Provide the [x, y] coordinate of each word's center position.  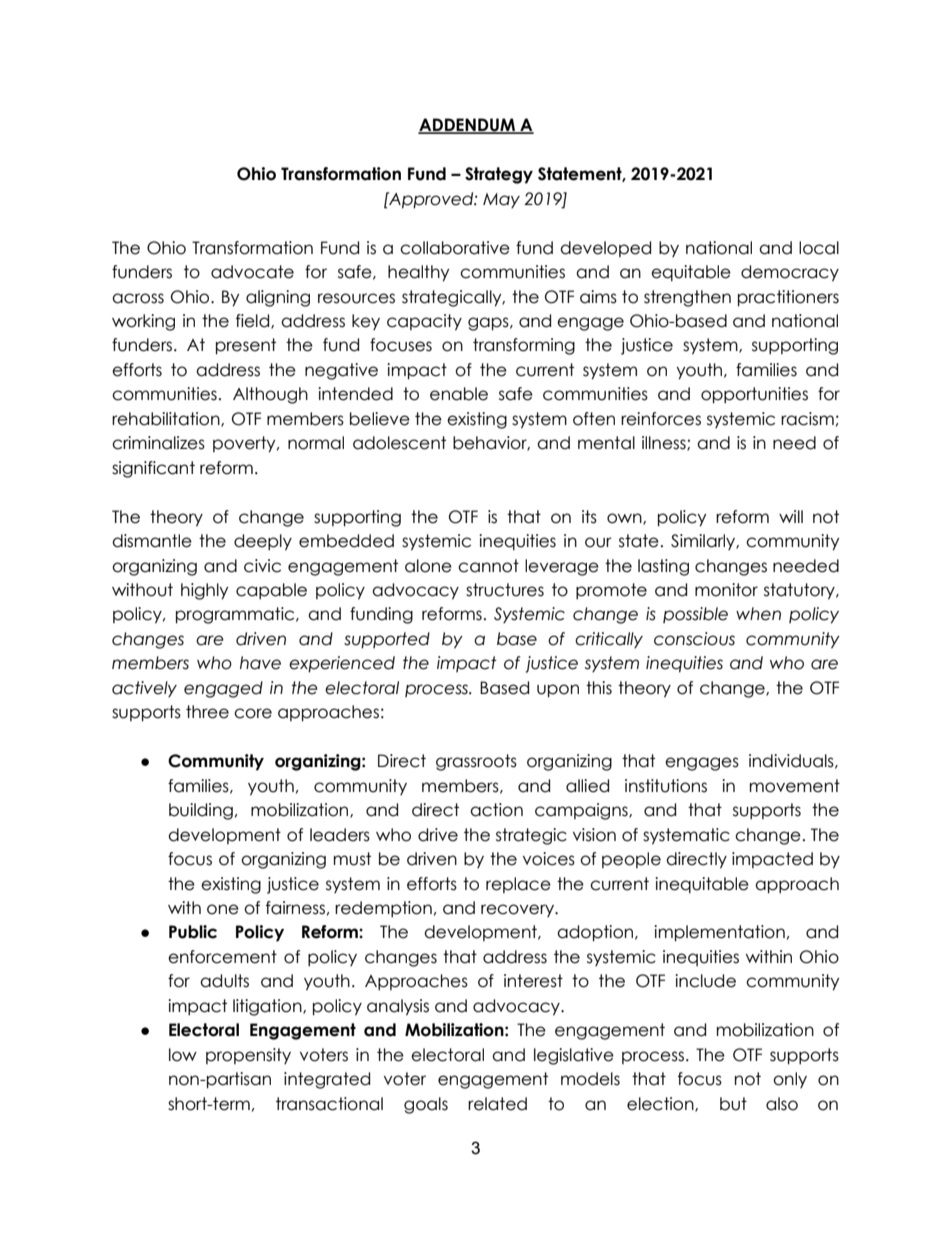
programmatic [236, 615]
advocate [252, 272]
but [733, 1104]
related [497, 1104]
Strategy [499, 175]
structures [505, 590]
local [819, 248]
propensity [248, 1056]
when [758, 614]
